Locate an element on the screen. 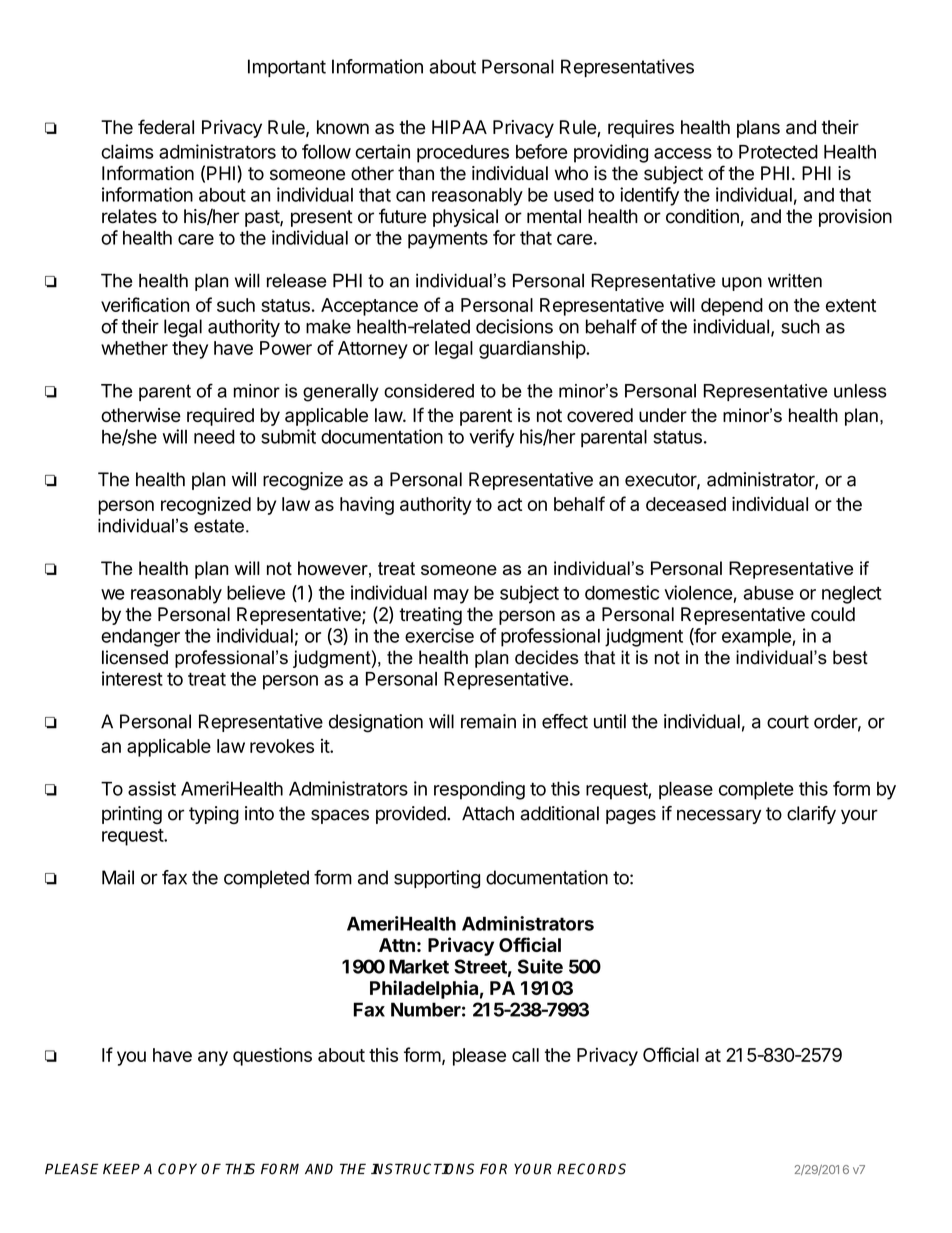 The width and height of the screenshot is (952, 1233). believe is located at coordinates (256, 592).
